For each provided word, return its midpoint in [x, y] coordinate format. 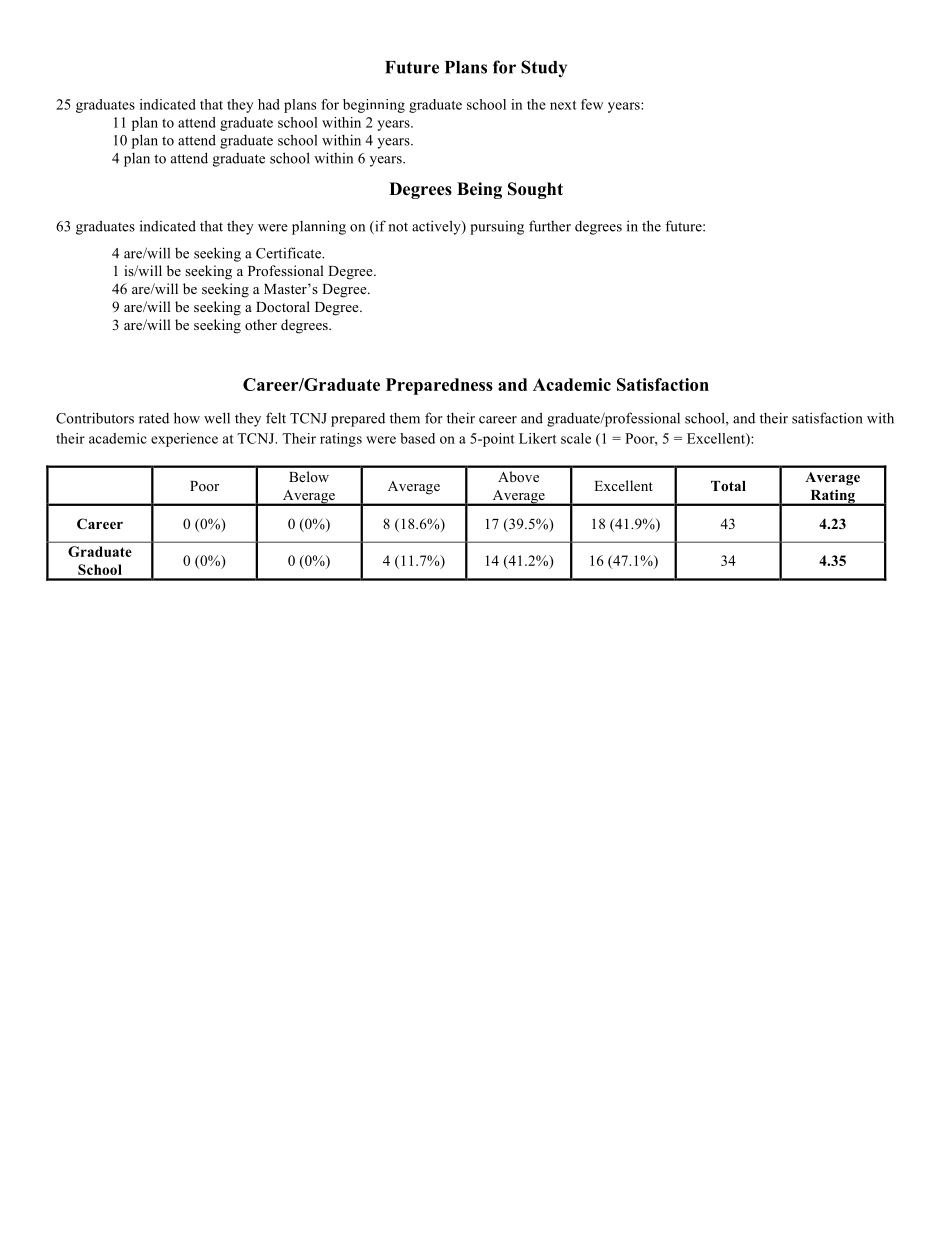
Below [309, 476]
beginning [374, 106]
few [592, 104]
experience [184, 440]
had [269, 104]
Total [728, 486]
